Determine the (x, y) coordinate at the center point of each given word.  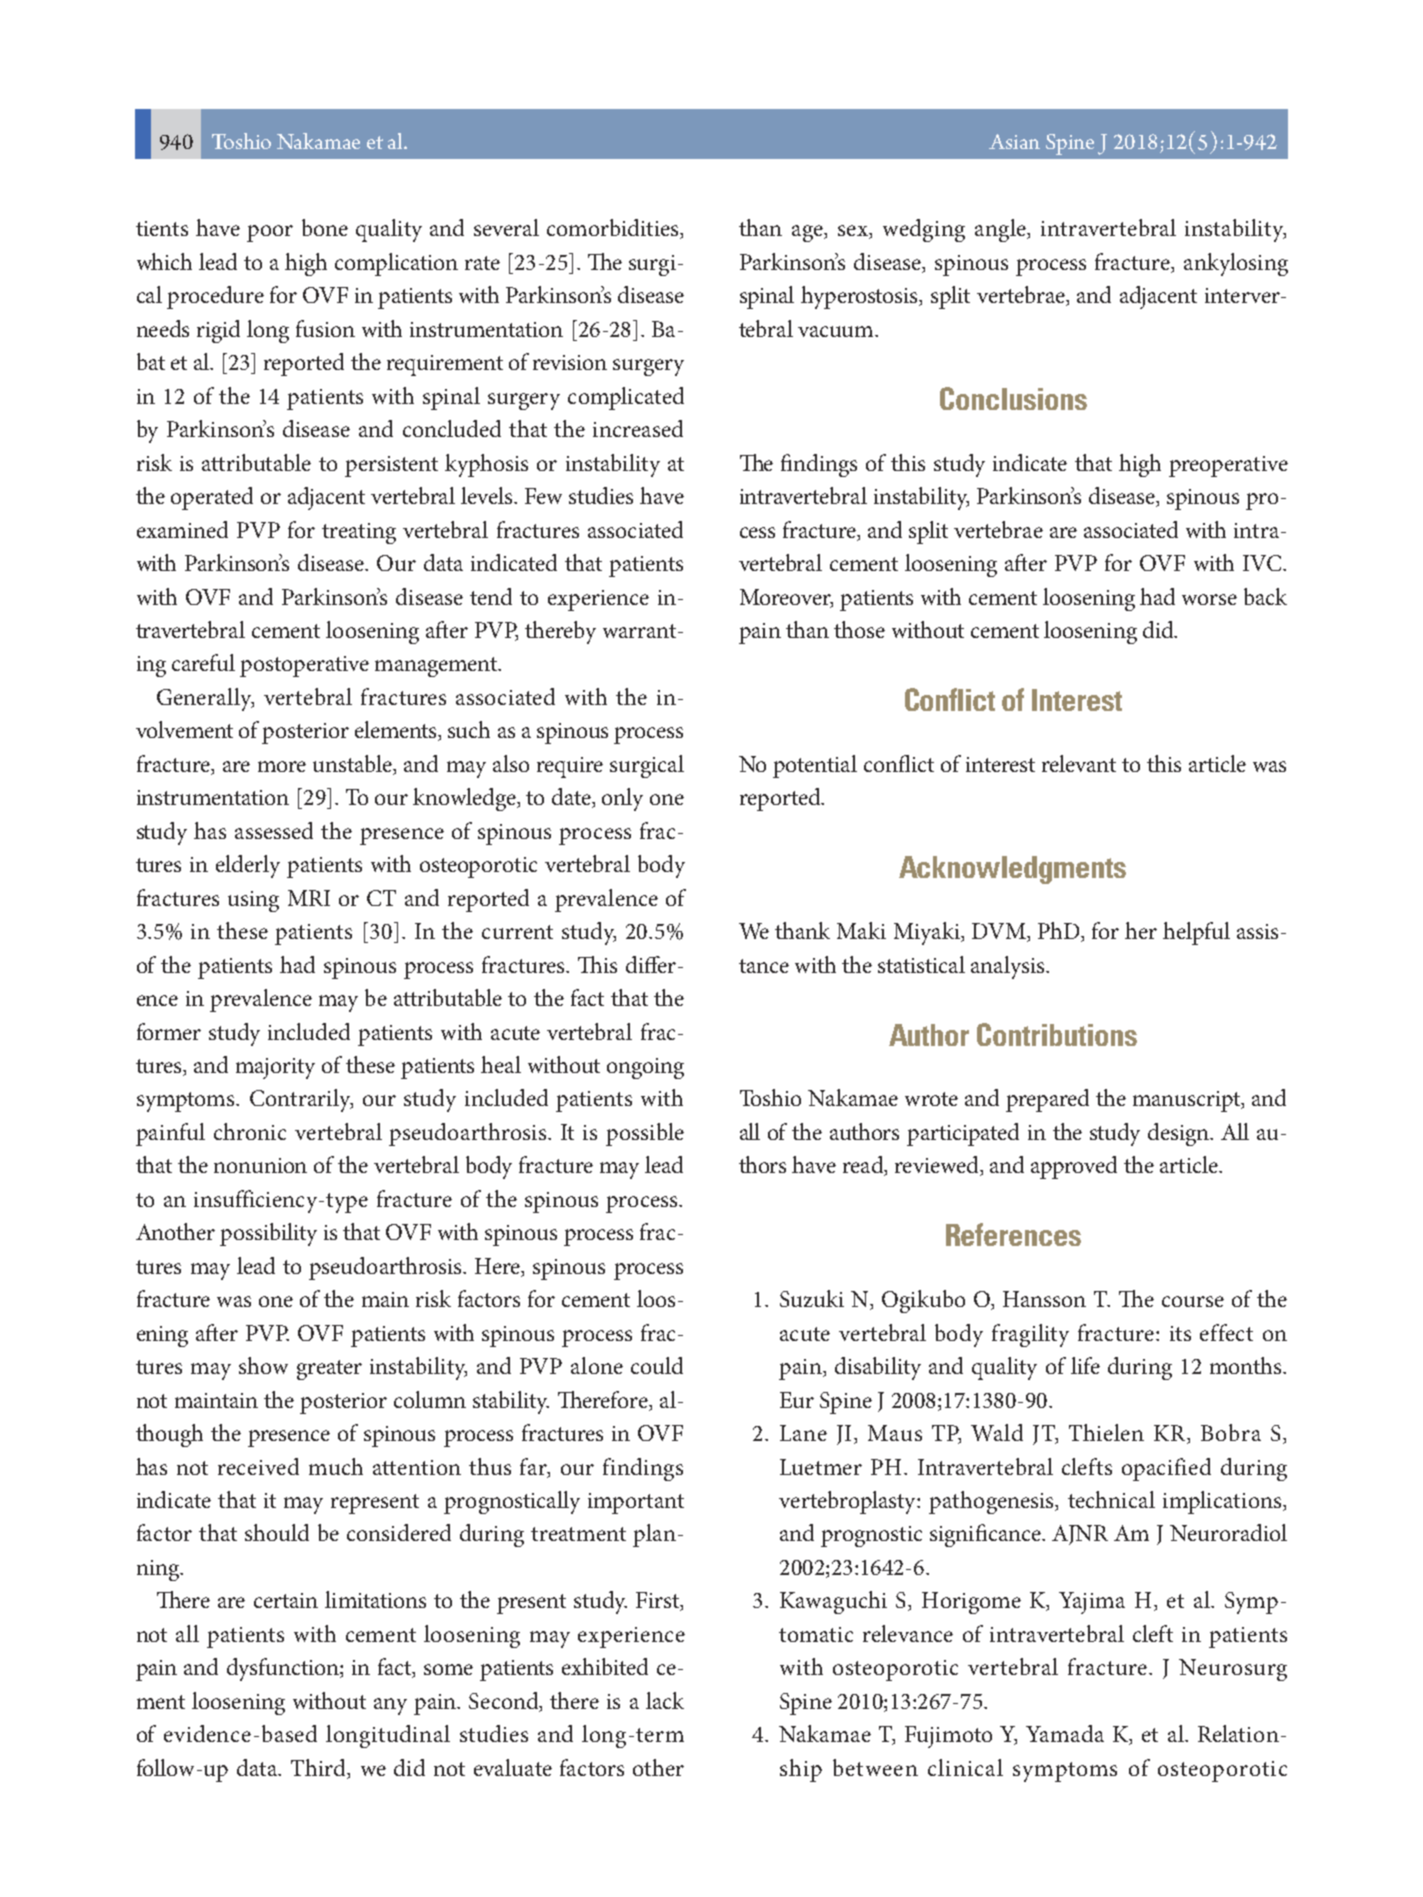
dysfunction (284, 1669)
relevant (1079, 763)
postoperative (304, 666)
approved (1074, 1167)
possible (645, 1134)
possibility (268, 1234)
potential (815, 766)
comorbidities (614, 229)
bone (325, 227)
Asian (1014, 141)
